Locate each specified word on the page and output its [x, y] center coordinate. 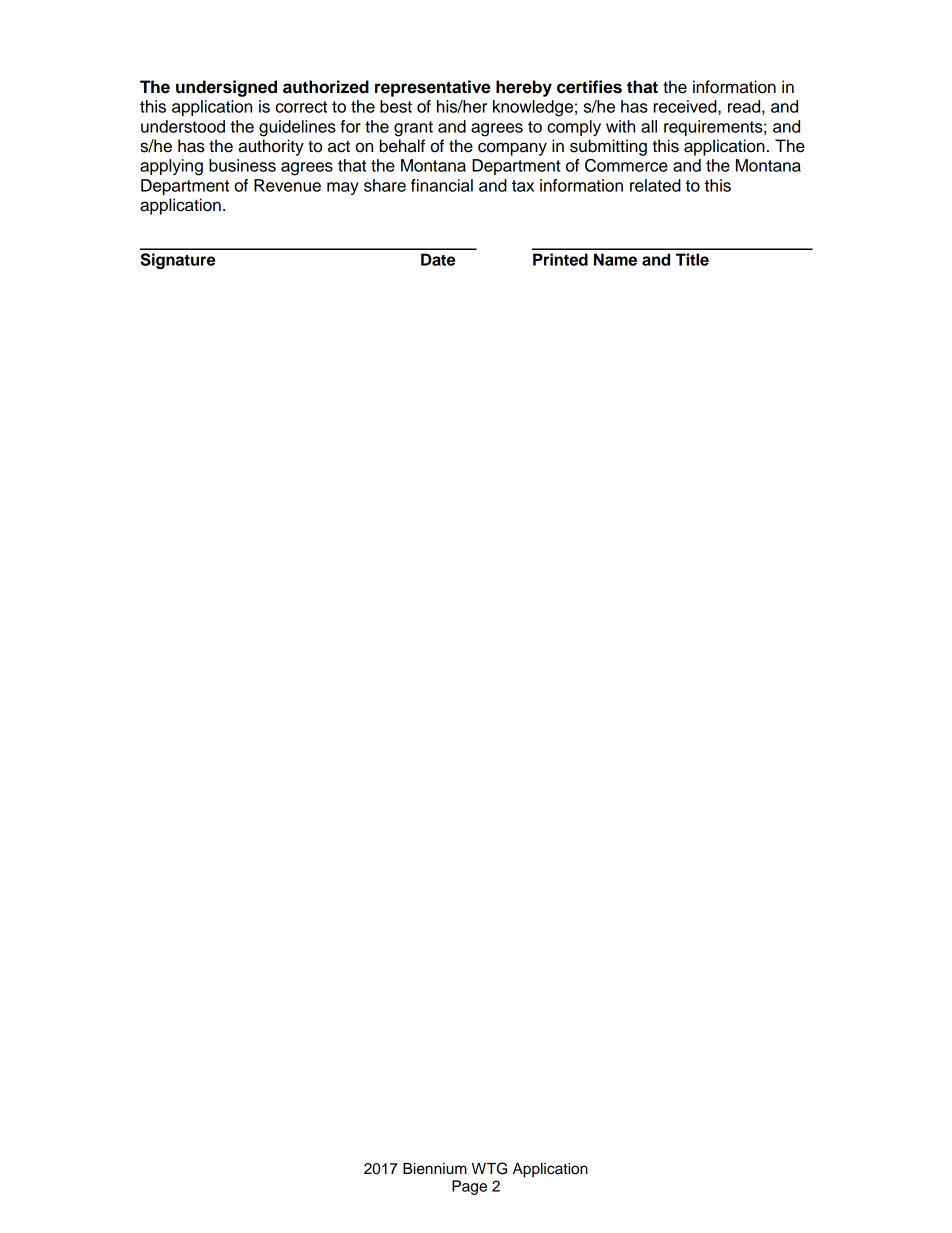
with [620, 126]
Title [692, 259]
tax [523, 186]
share [385, 185]
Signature [177, 261]
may [343, 188]
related [655, 185]
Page [469, 1187]
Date [438, 259]
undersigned [226, 88]
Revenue [287, 185]
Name [615, 259]
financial [442, 185]
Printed [560, 259]
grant [413, 129]
